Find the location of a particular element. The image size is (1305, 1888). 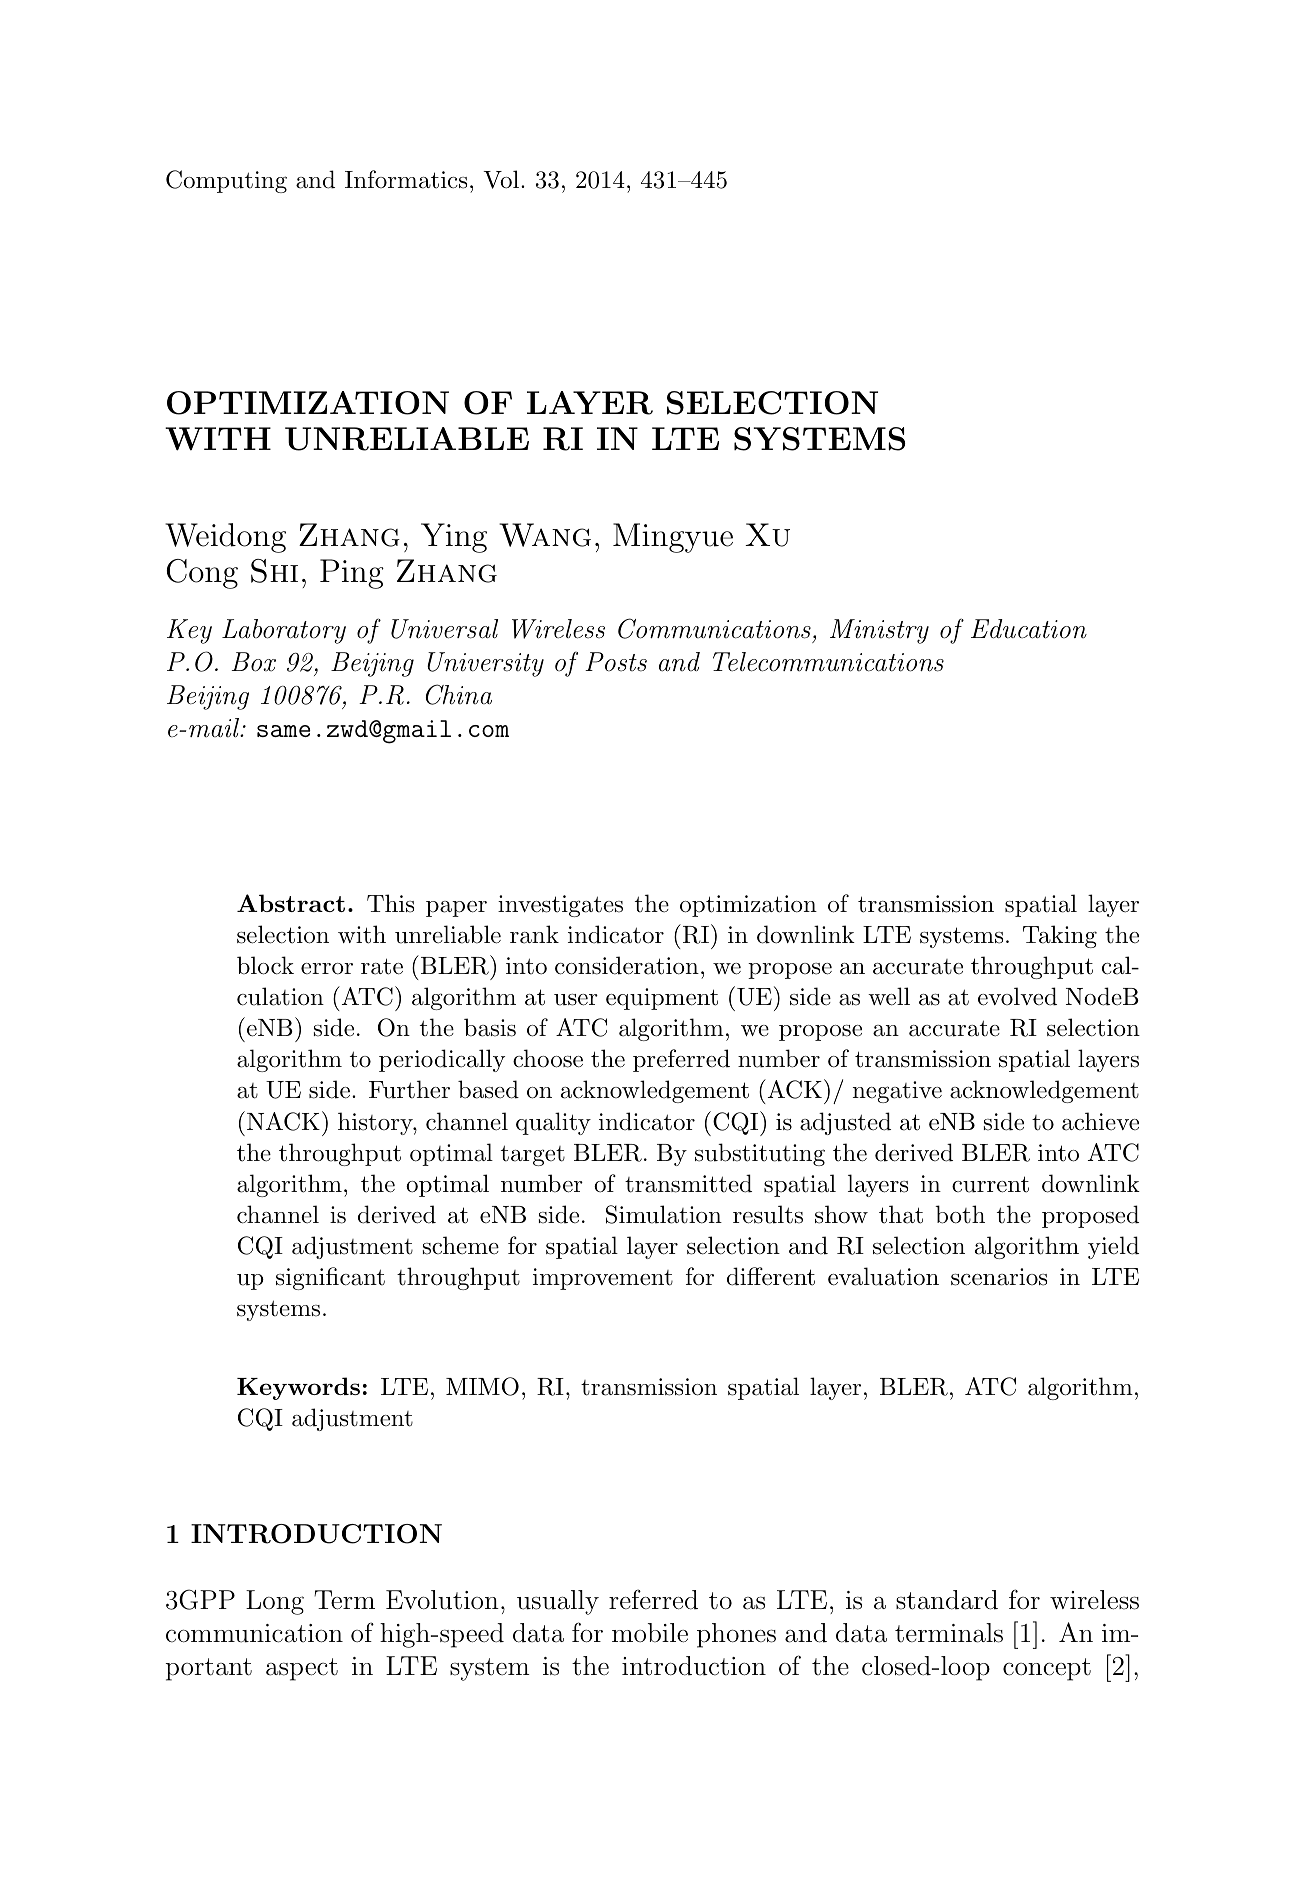

Informatics is located at coordinates (406, 179).
